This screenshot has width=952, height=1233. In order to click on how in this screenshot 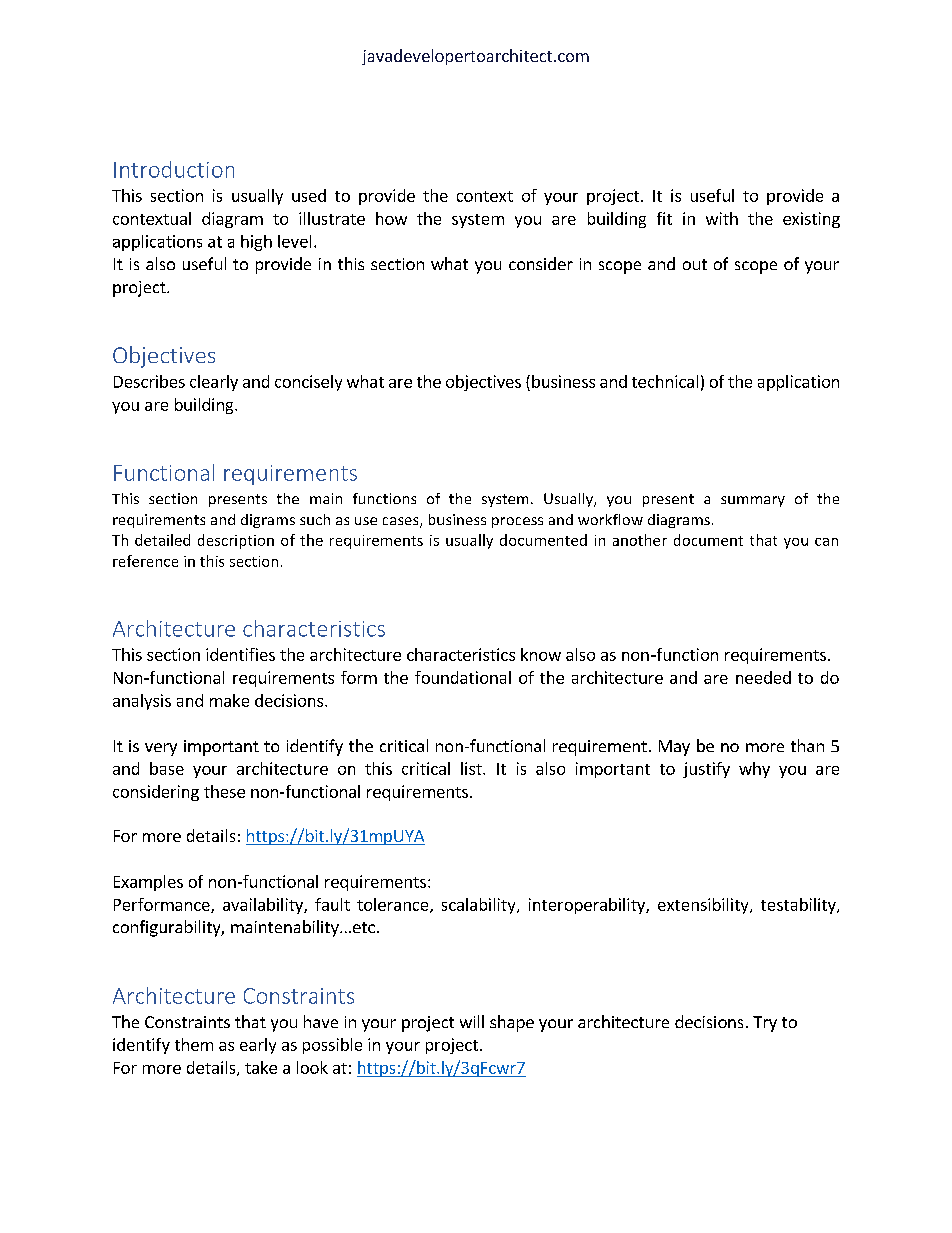, I will do `click(391, 218)`.
